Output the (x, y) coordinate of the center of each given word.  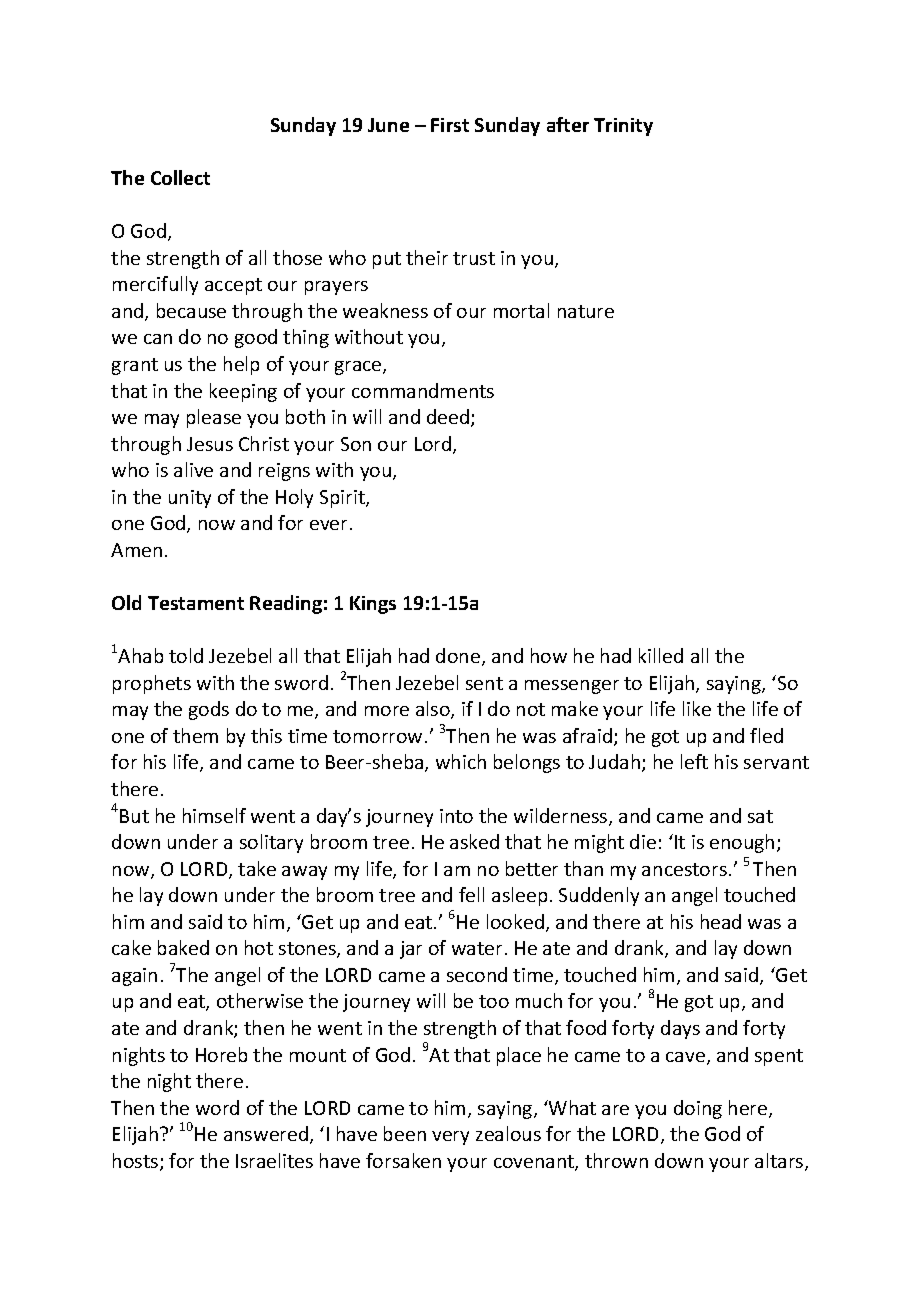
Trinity (623, 127)
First (450, 125)
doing (698, 1109)
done (459, 657)
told (186, 655)
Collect (180, 177)
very (450, 1138)
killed (661, 655)
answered (266, 1133)
